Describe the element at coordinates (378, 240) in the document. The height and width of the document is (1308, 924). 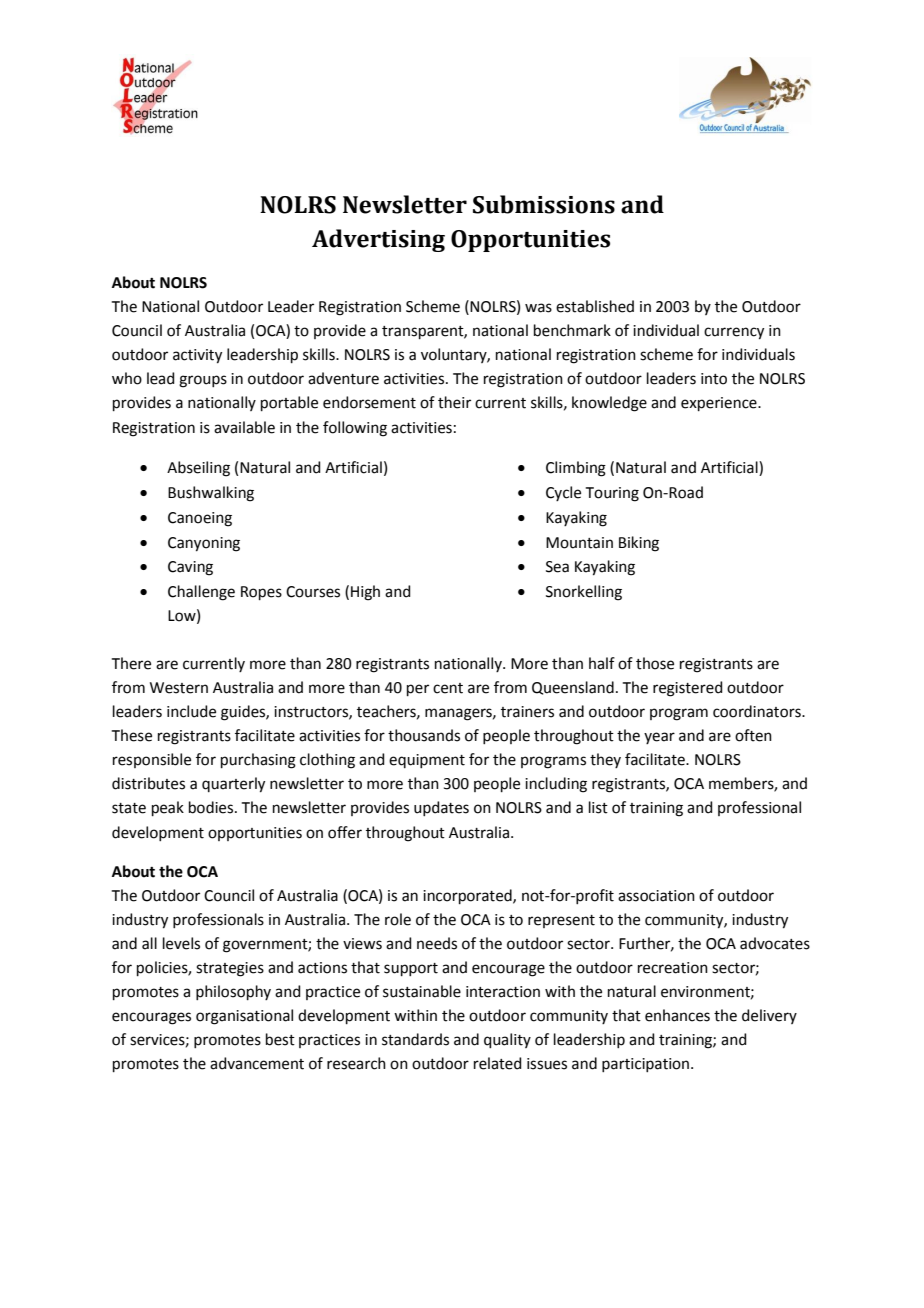
I see `Advertising` at that location.
